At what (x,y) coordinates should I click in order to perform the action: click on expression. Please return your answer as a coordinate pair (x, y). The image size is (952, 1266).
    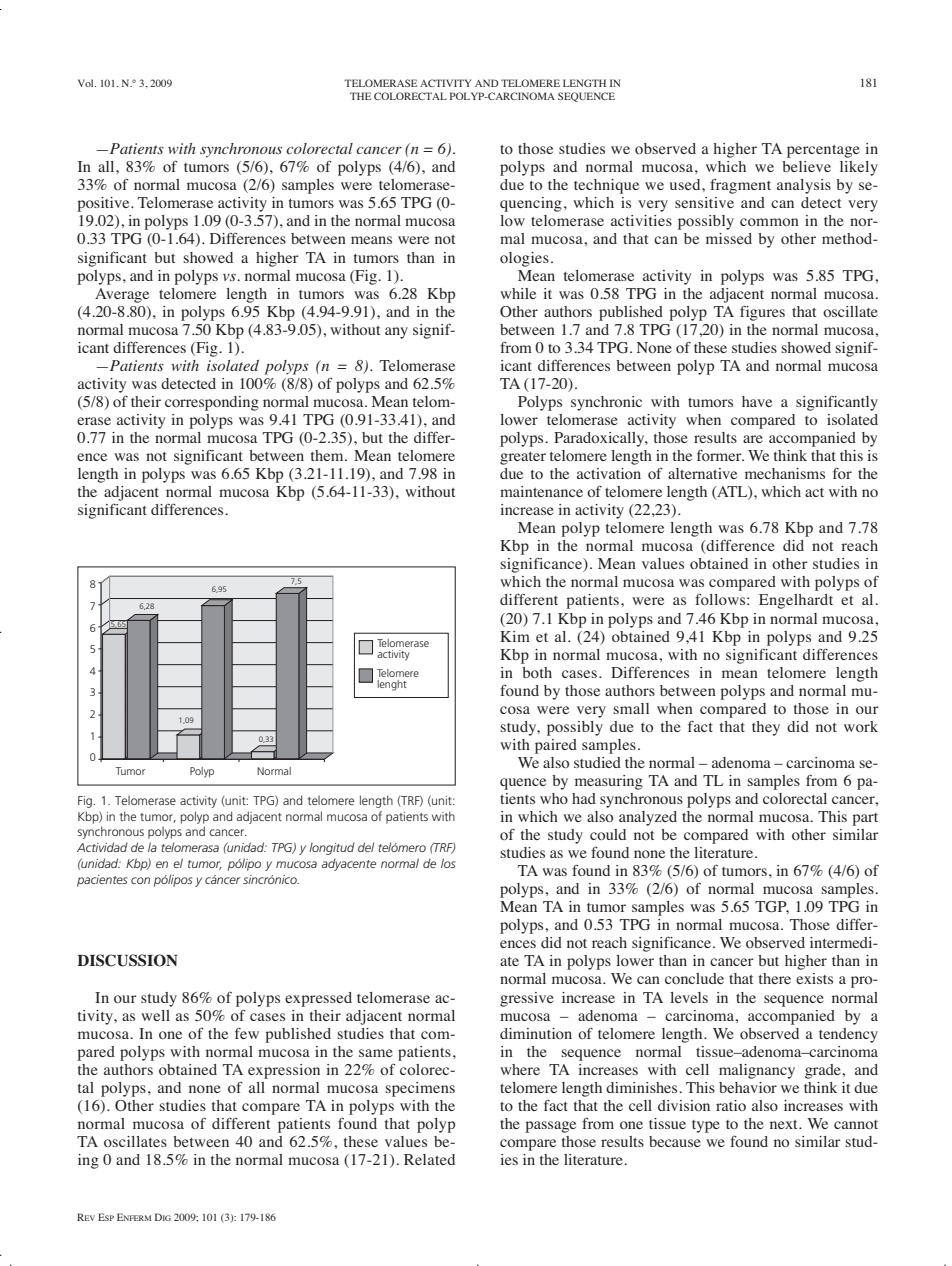
    Looking at the image, I should click on (284, 1071).
